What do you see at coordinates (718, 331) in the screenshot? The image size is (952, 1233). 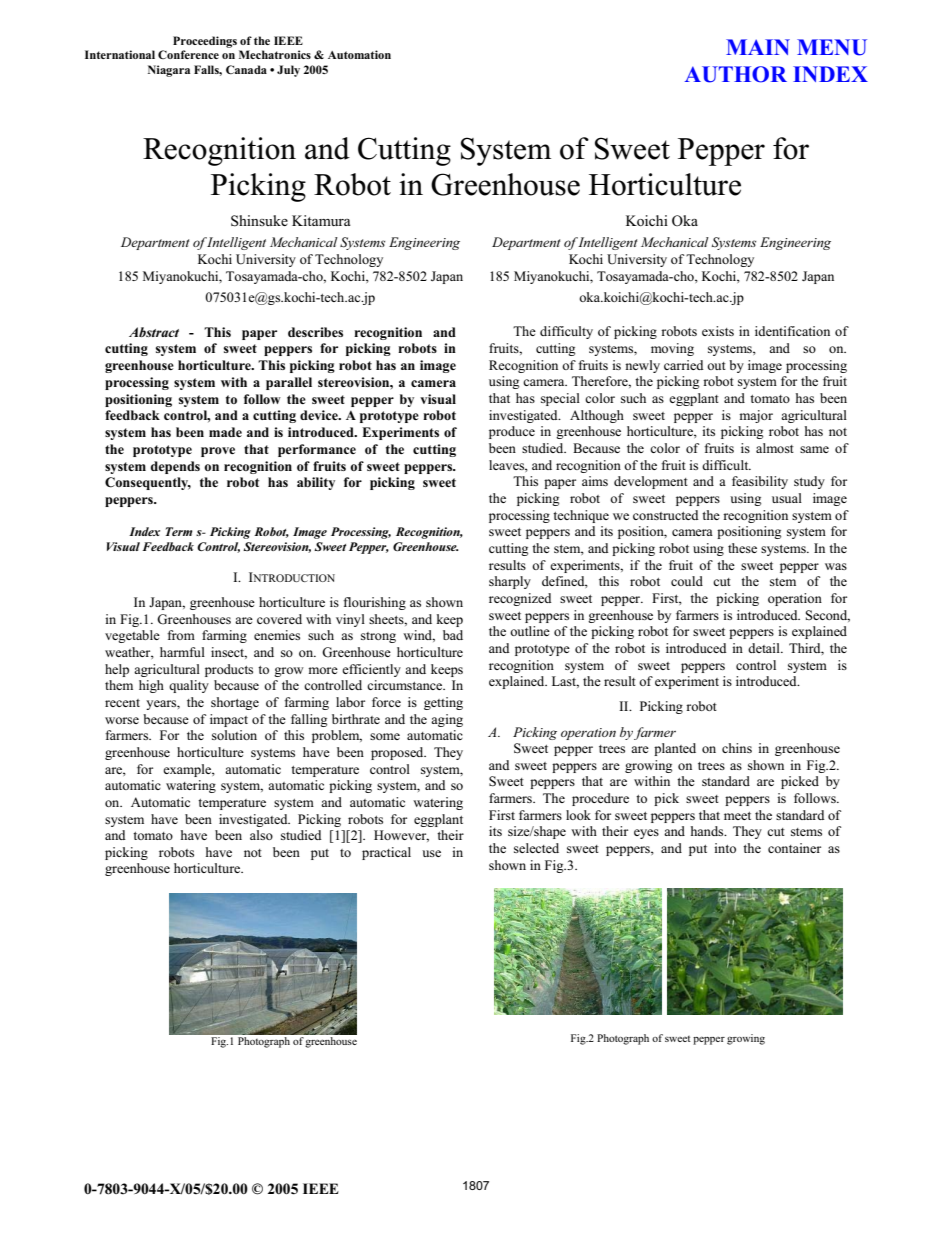 I see `exists` at bounding box center [718, 331].
